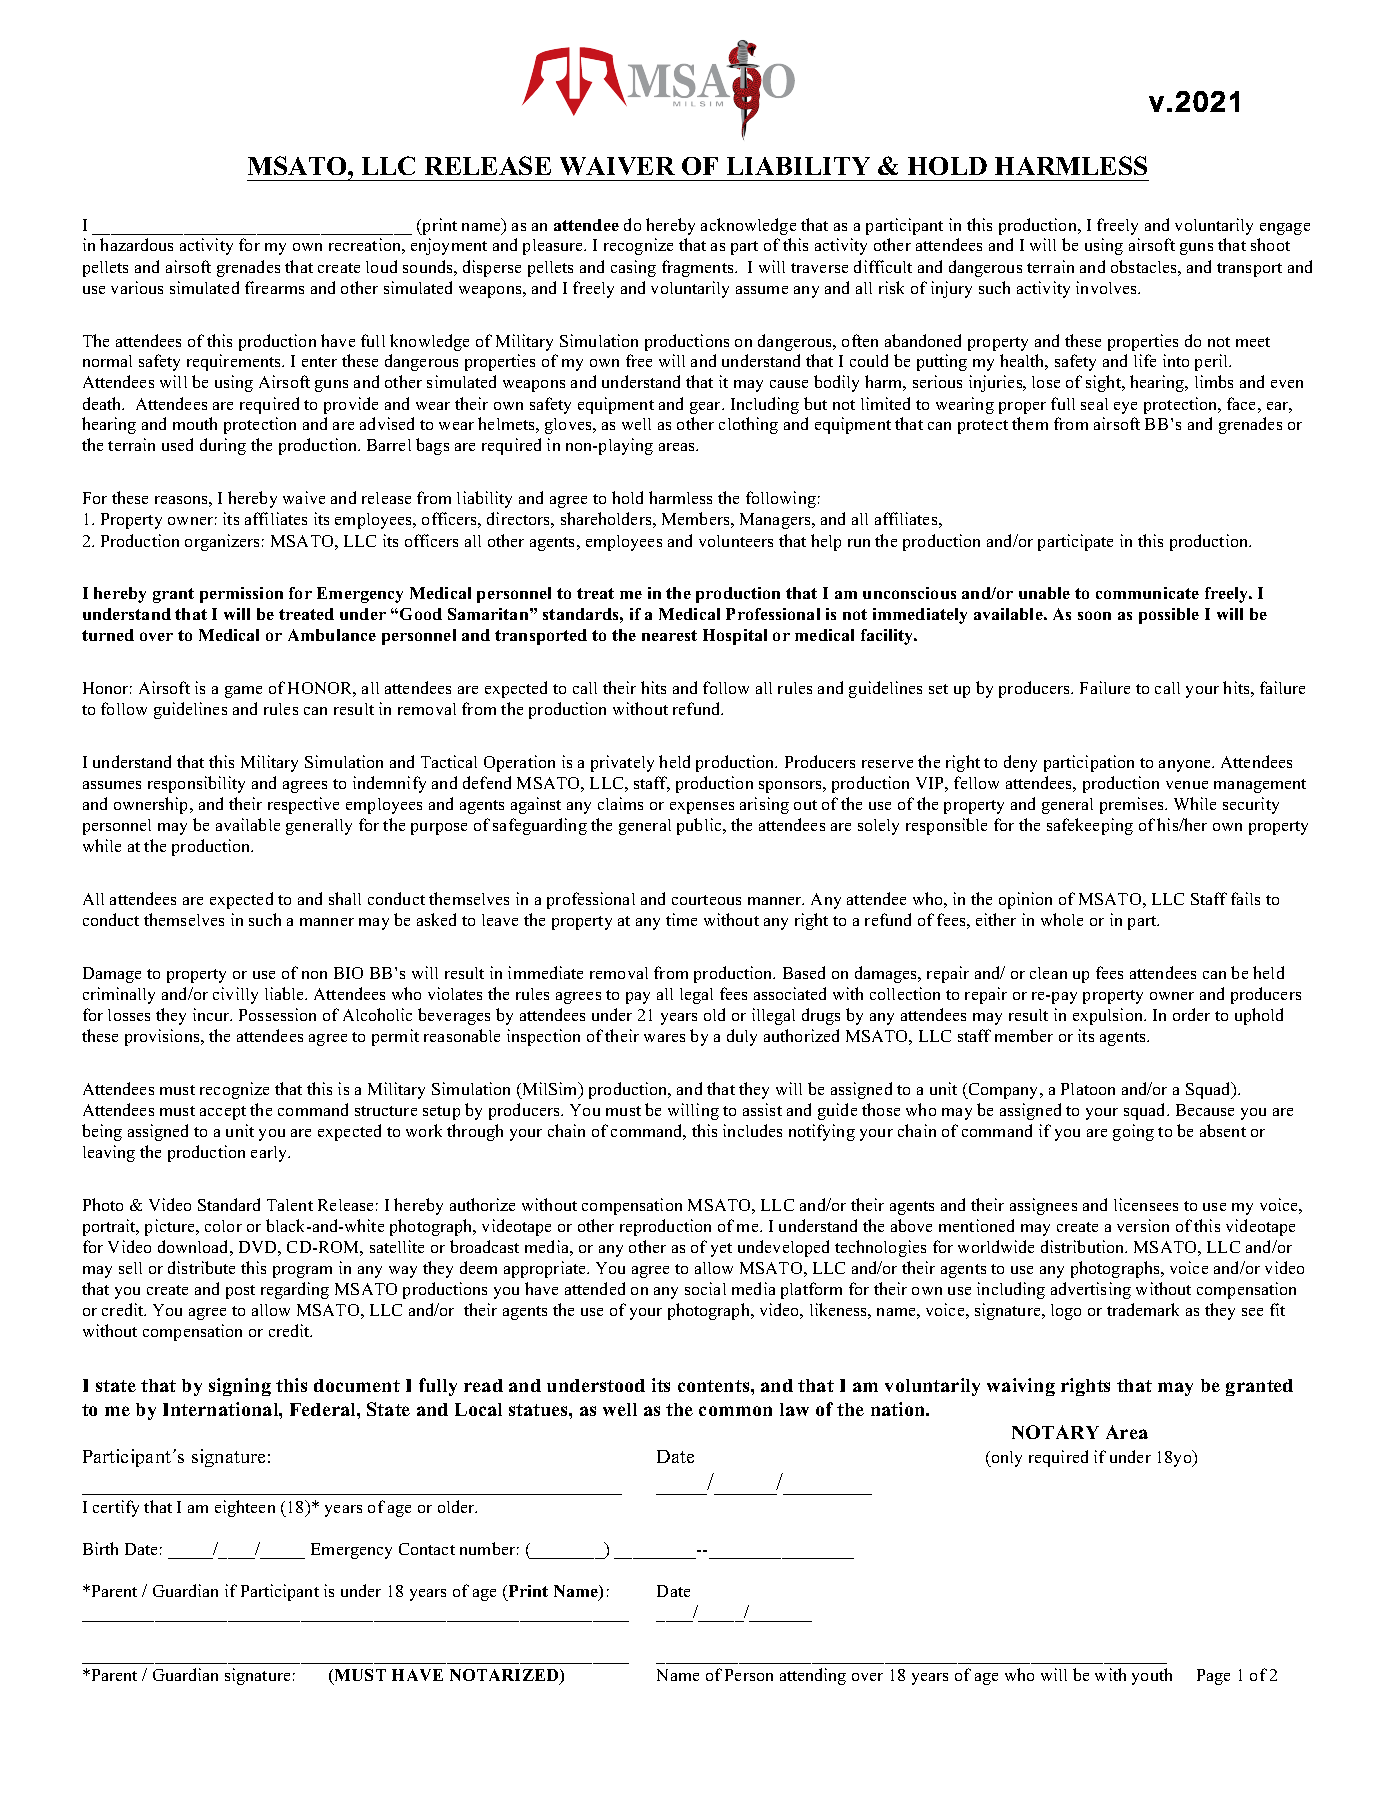 Image resolution: width=1396 pixels, height=1807 pixels. What do you see at coordinates (243, 692) in the document?
I see `game` at bounding box center [243, 692].
